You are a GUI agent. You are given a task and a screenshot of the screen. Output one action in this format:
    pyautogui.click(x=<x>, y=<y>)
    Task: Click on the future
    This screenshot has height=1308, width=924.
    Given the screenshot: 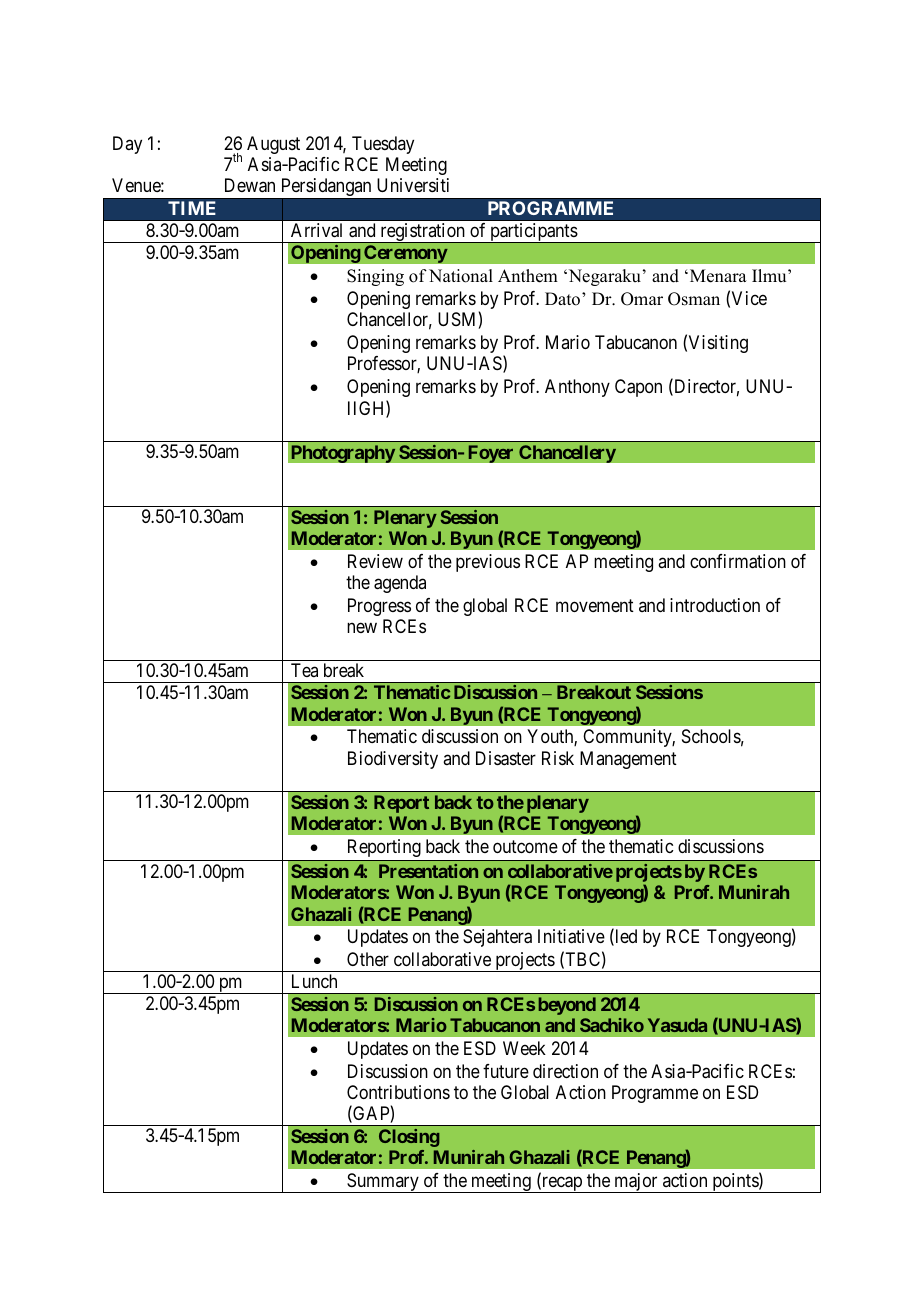 What is the action you would take?
    pyautogui.click(x=506, y=1071)
